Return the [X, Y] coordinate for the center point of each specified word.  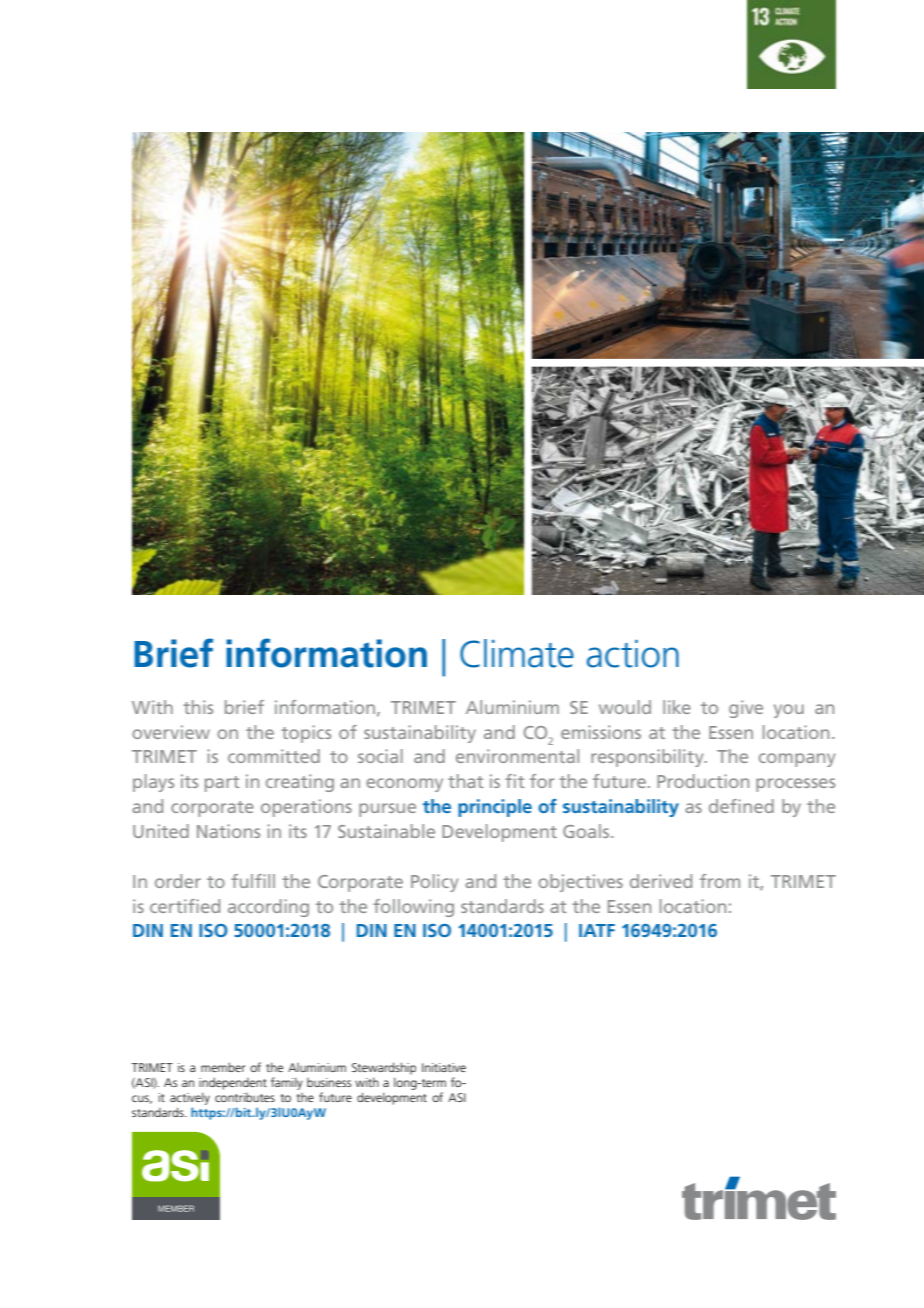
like [677, 707]
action [633, 654]
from [720, 881]
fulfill [253, 881]
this [198, 707]
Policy [434, 883]
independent [233, 1083]
